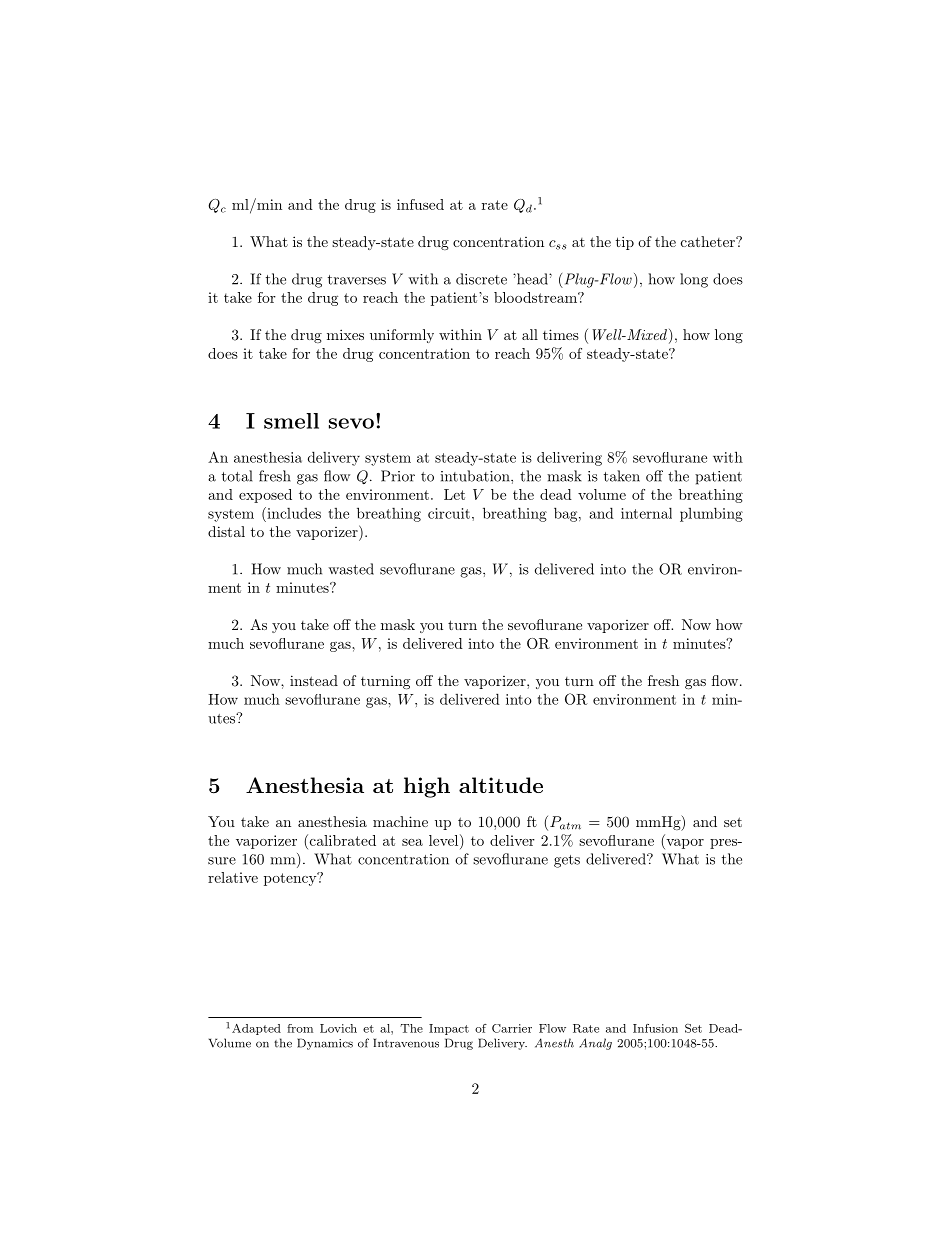  Describe the element at coordinates (357, 280) in the document. I see `traverses` at that location.
